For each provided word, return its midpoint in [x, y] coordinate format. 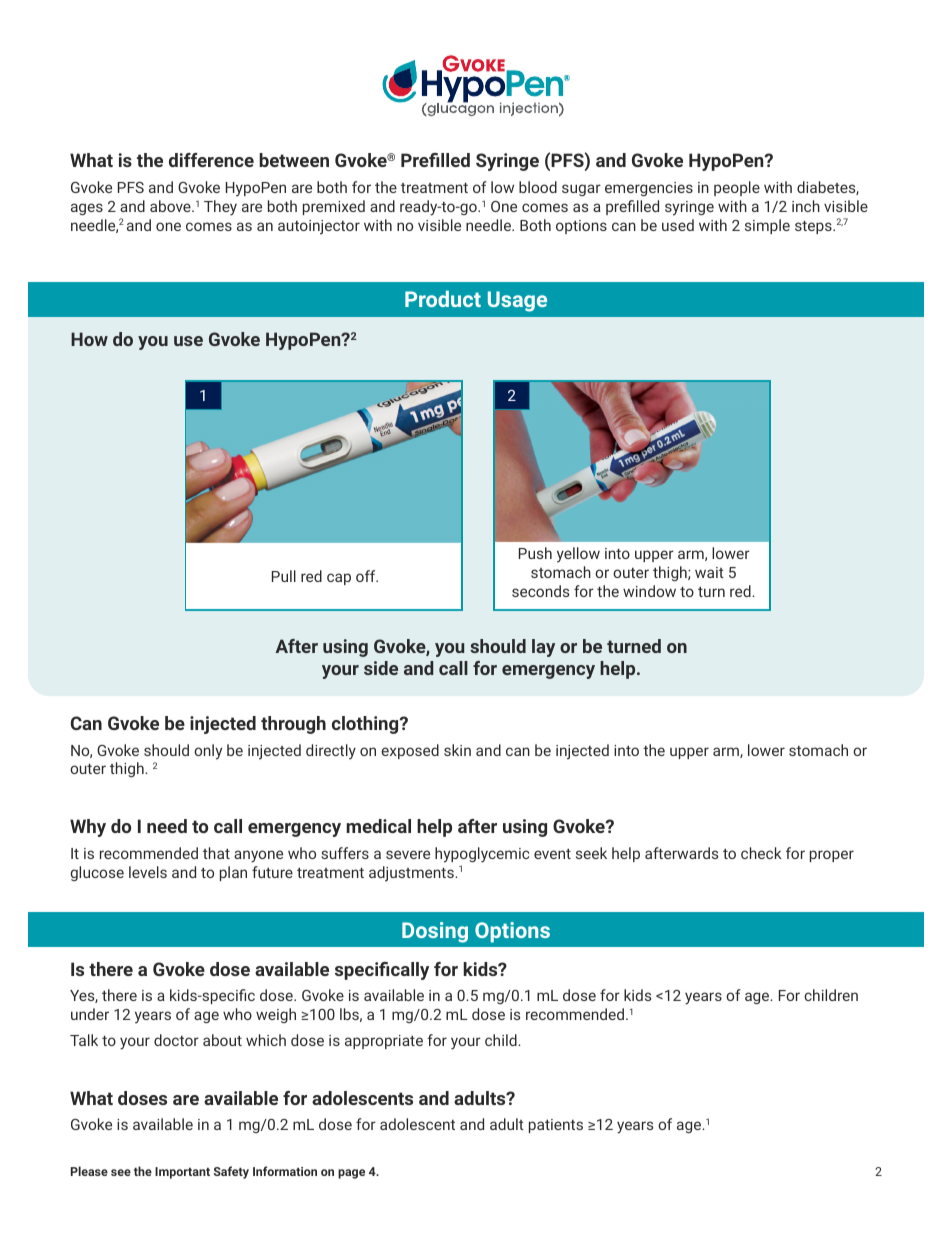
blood [538, 187]
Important [182, 1173]
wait [709, 572]
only [208, 752]
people [737, 188]
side [381, 668]
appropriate [384, 1042]
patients [556, 1126]
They [220, 208]
